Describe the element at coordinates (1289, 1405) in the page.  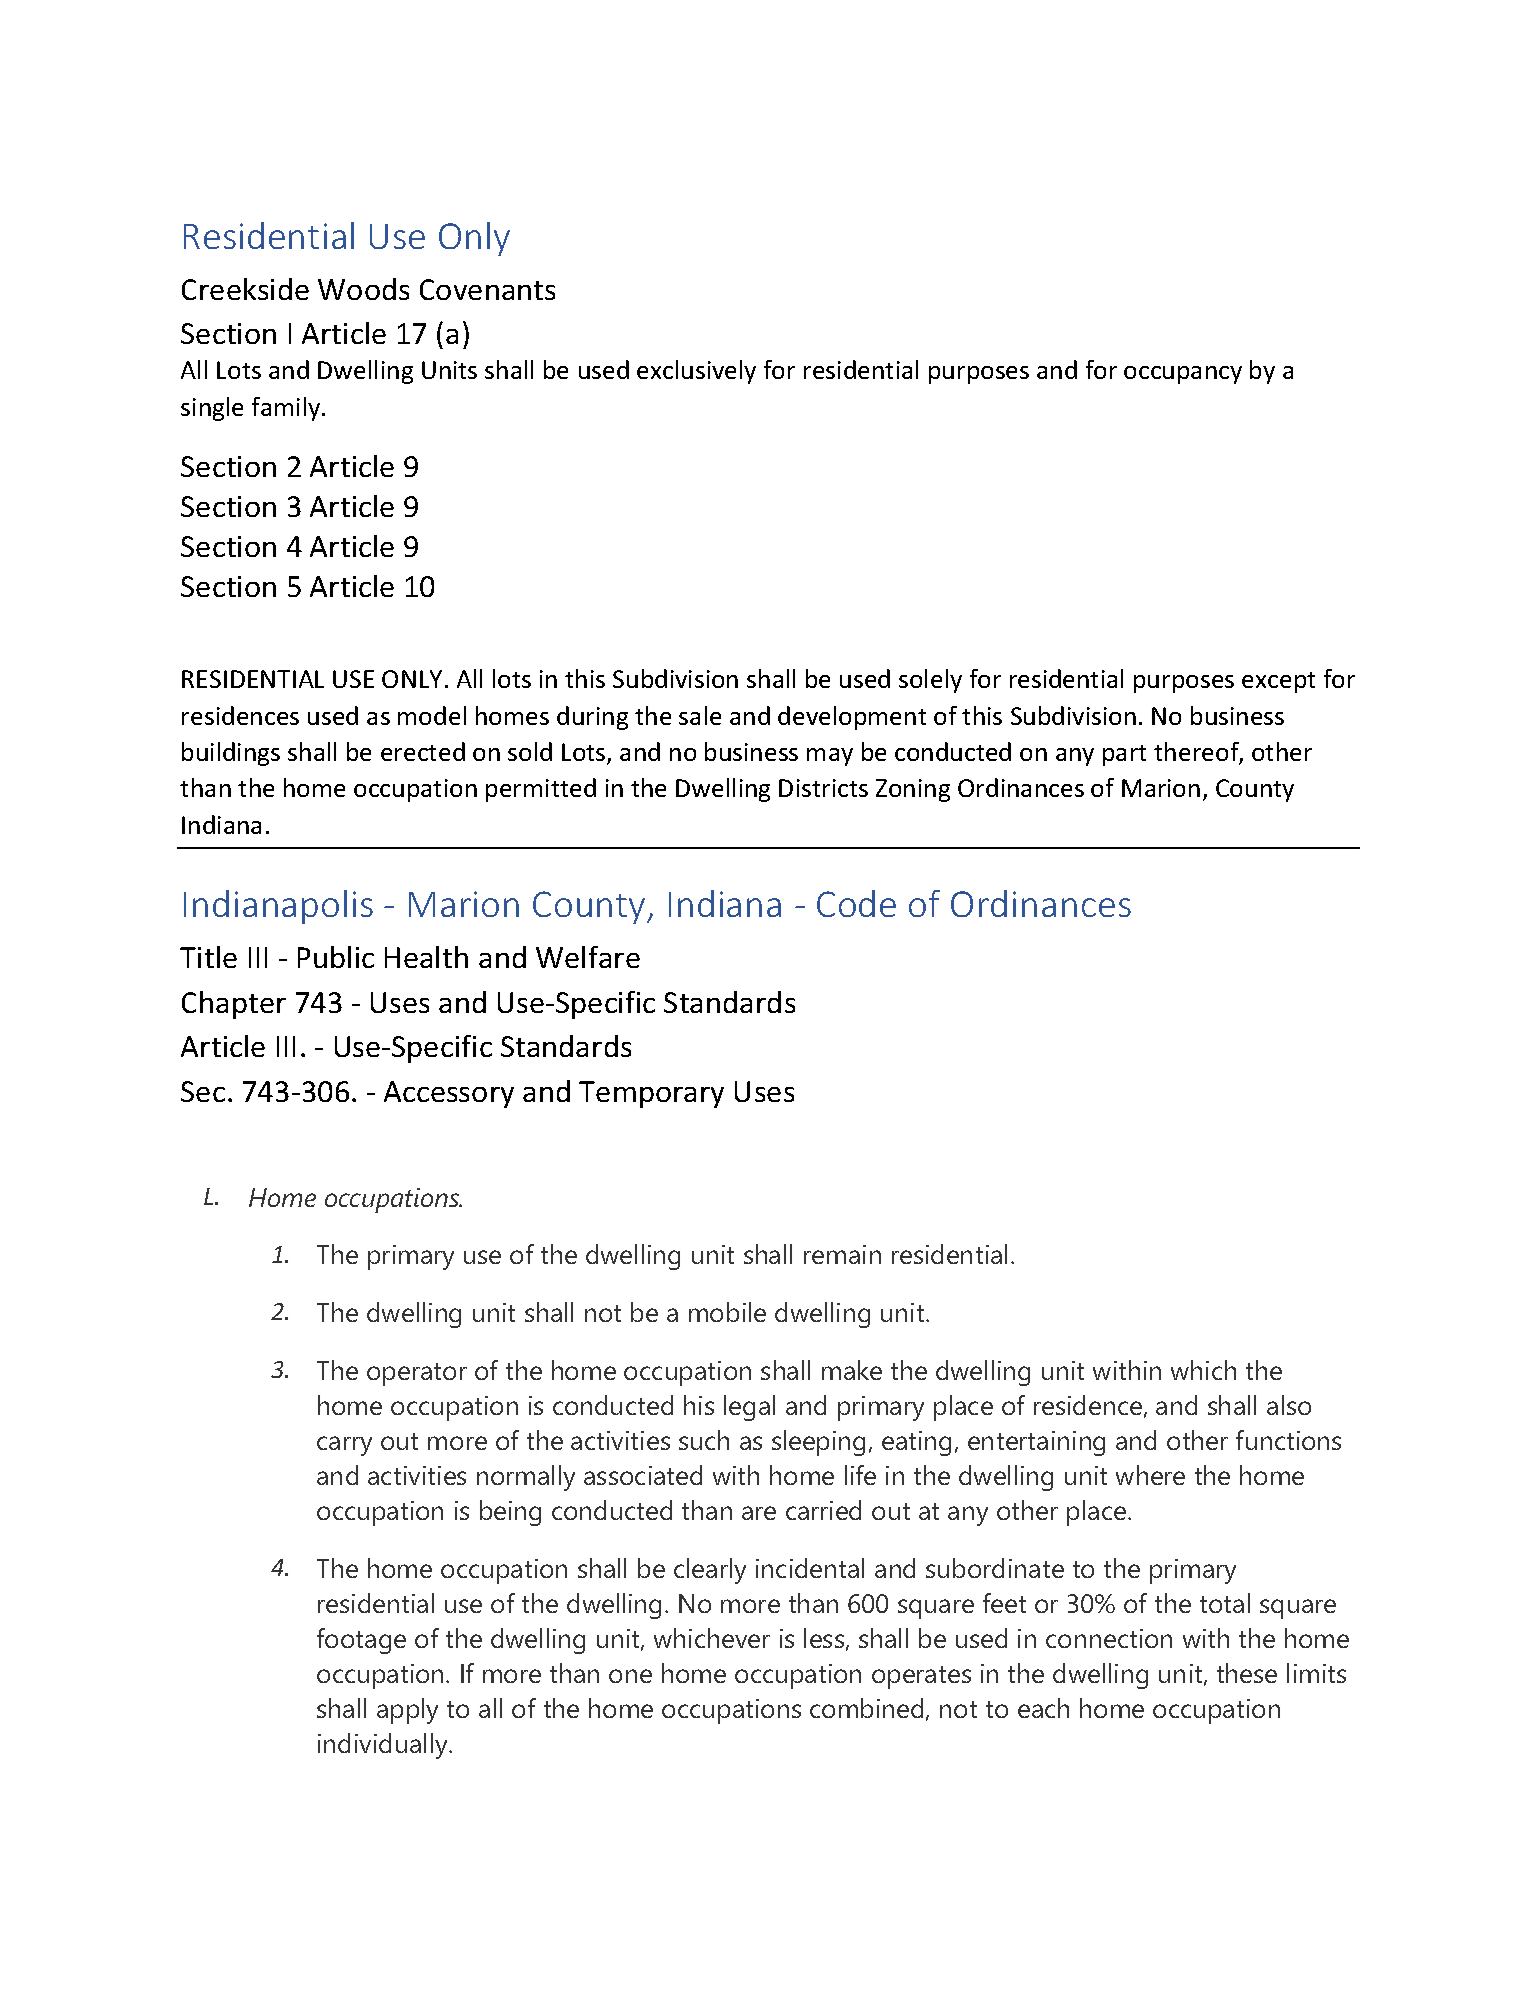
I see `also` at that location.
